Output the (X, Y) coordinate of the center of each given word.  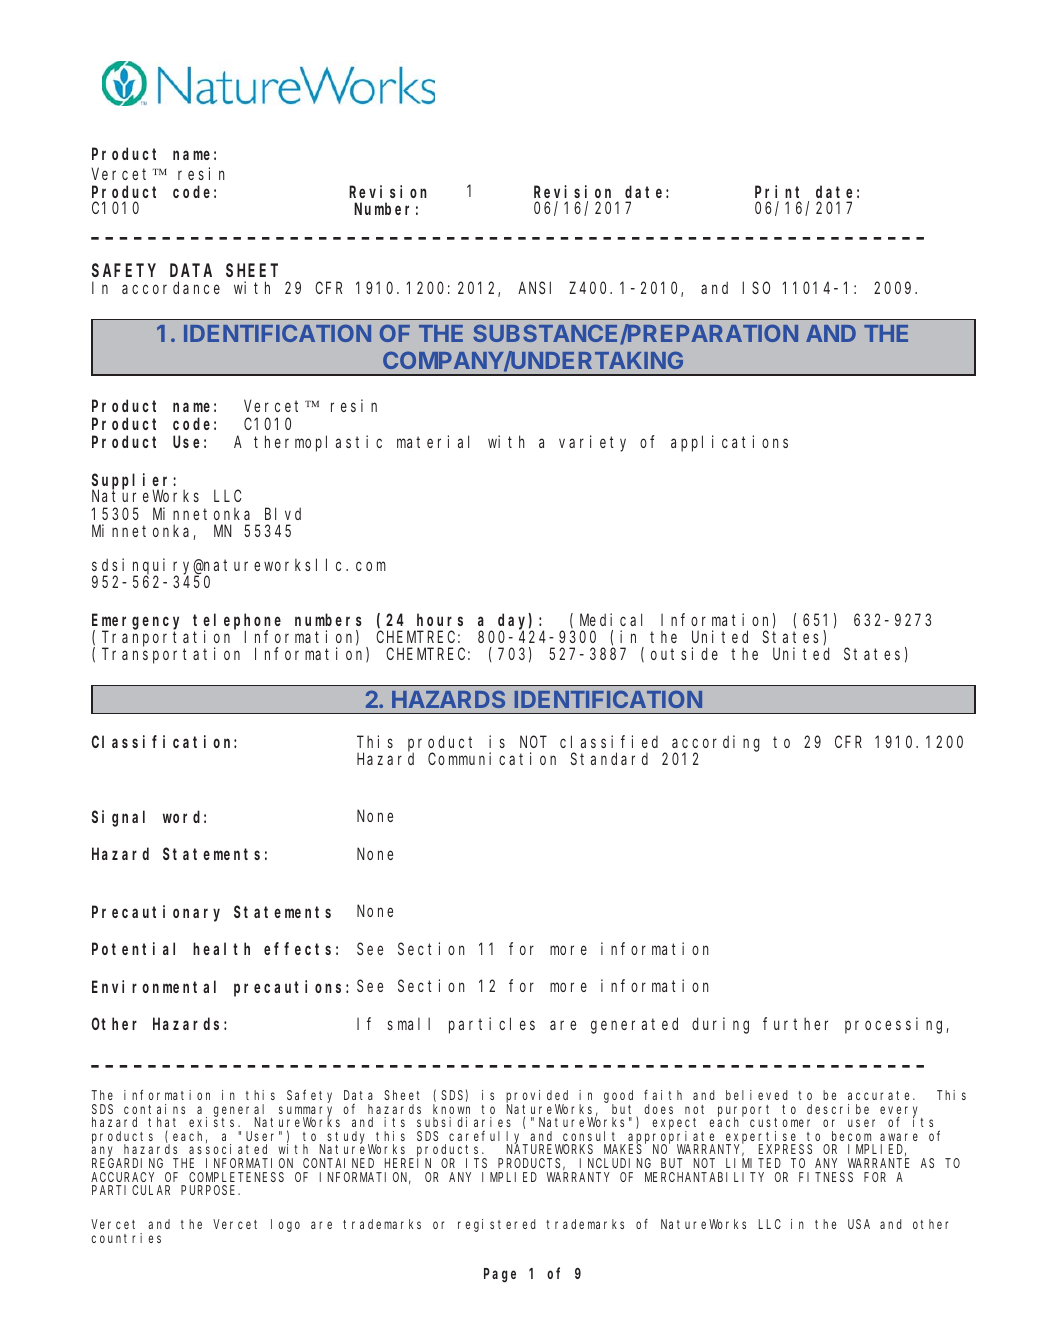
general (242, 1111)
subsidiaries (464, 1122)
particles (492, 1025)
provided (537, 1097)
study (348, 1138)
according (716, 744)
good (618, 1097)
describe (838, 1109)
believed (757, 1095)
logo (285, 1225)
